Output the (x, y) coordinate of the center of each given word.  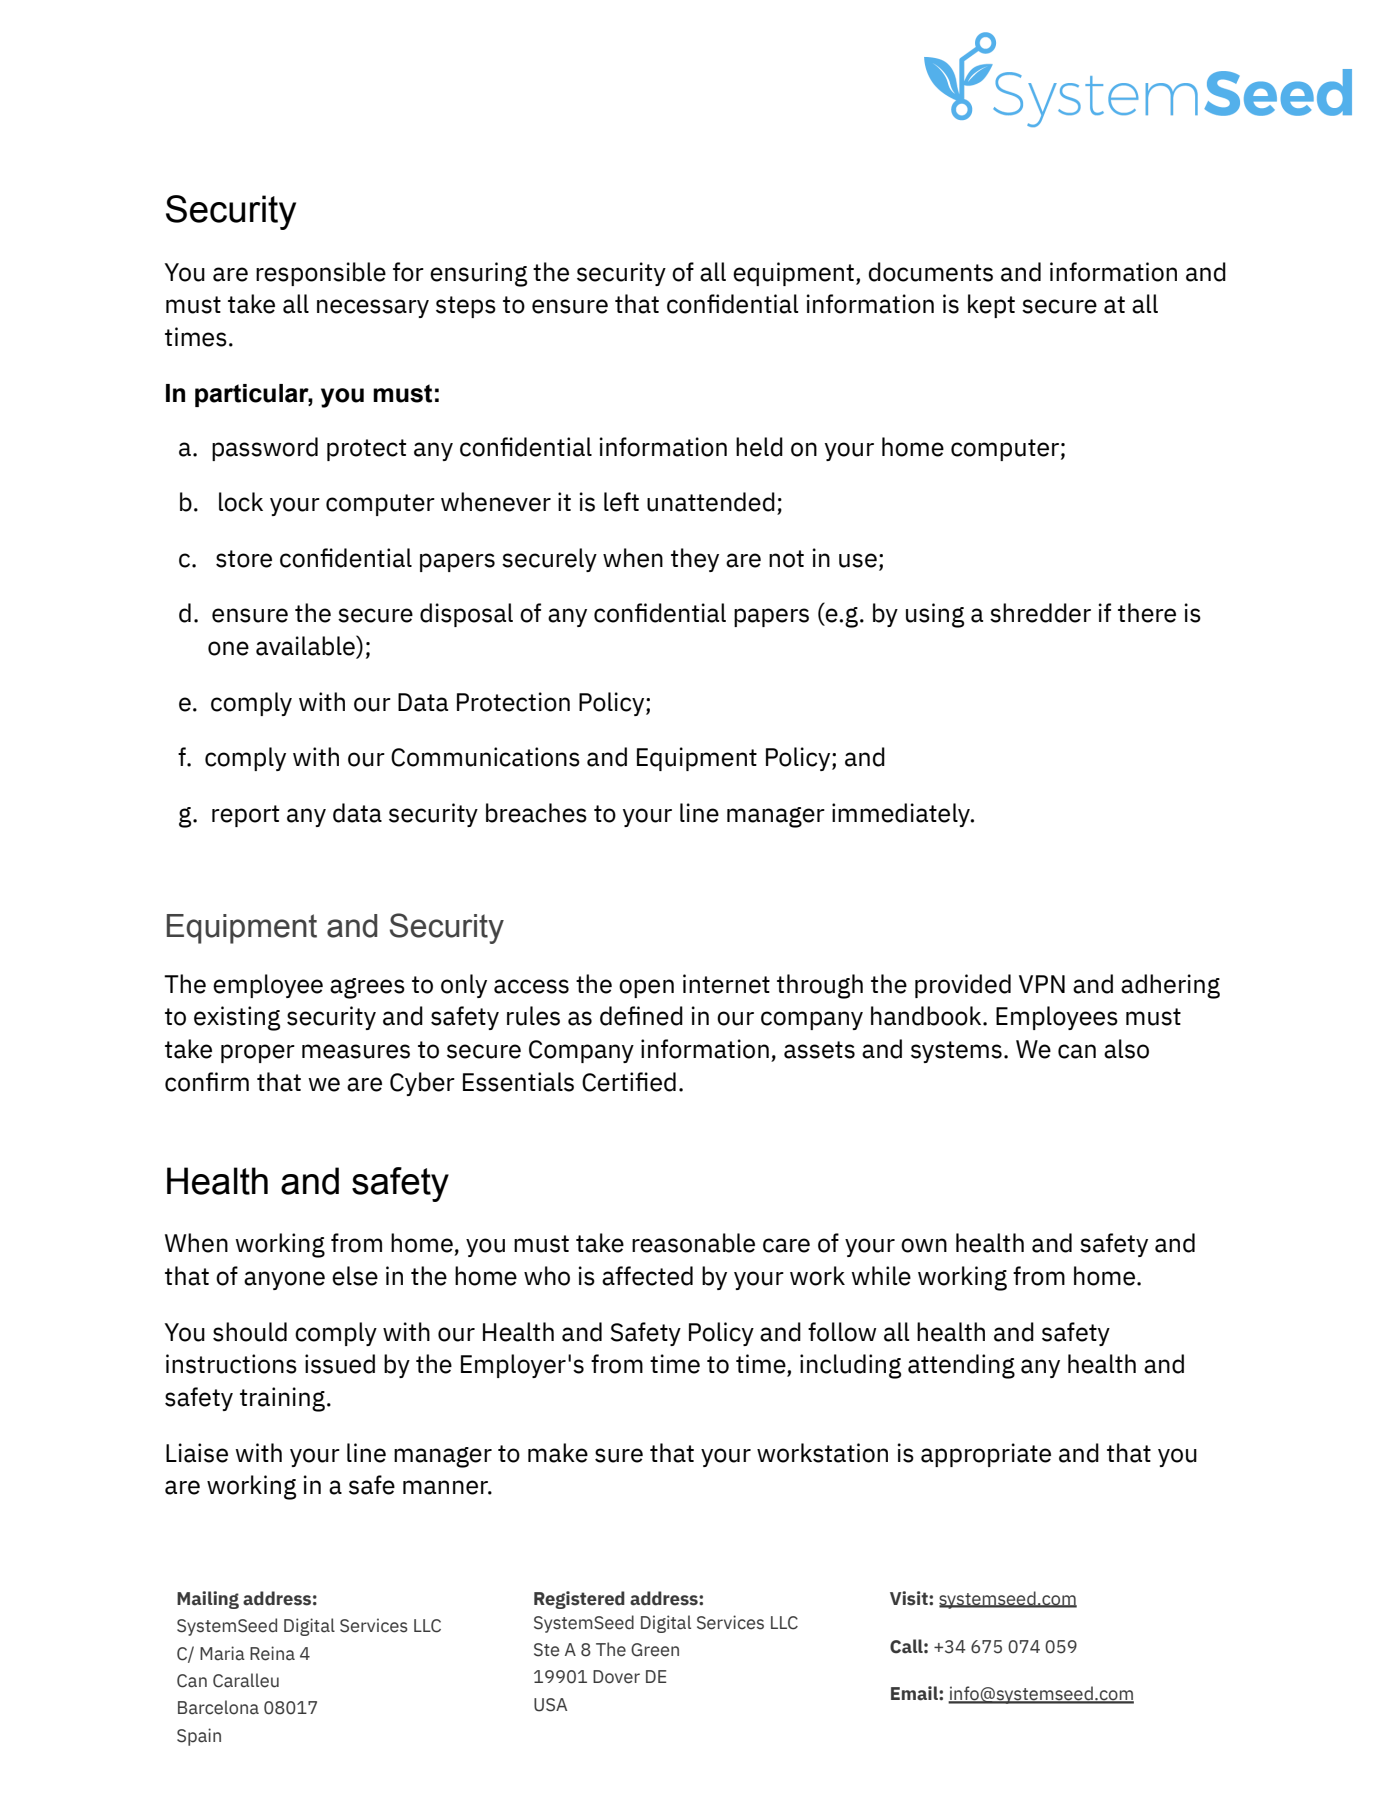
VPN (1042, 984)
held (759, 447)
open (646, 988)
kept (991, 306)
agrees (367, 988)
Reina (272, 1653)
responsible (321, 274)
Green (655, 1650)
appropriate (986, 1455)
